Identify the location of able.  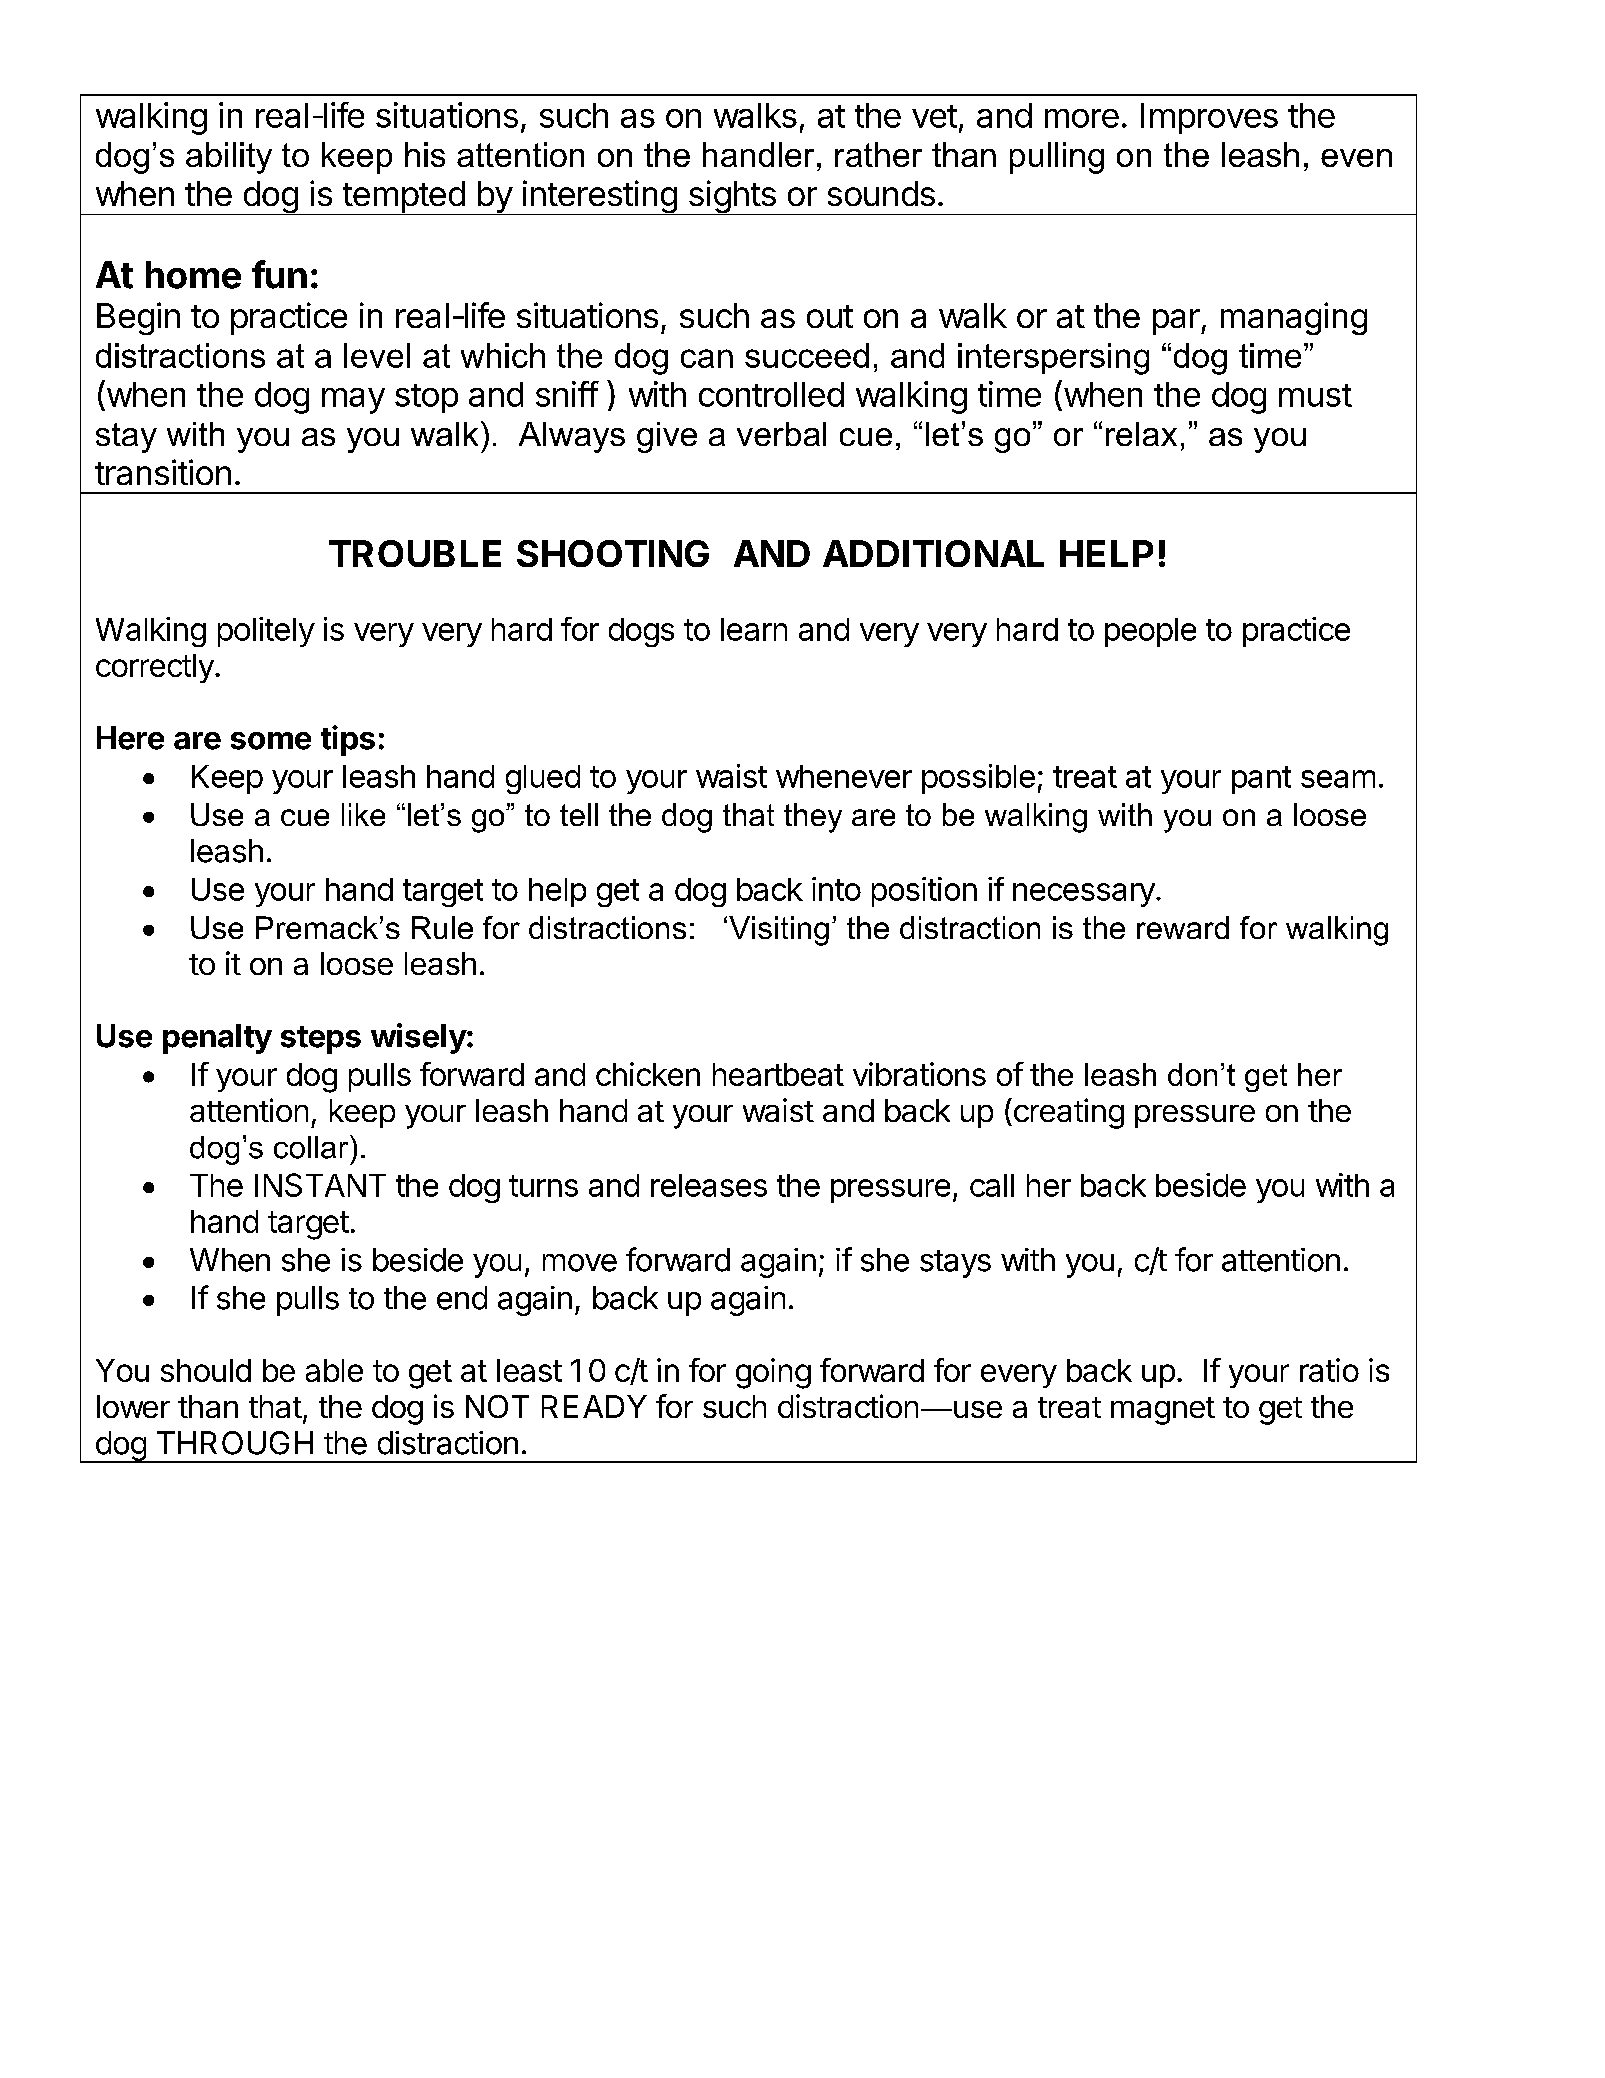
(334, 1370).
